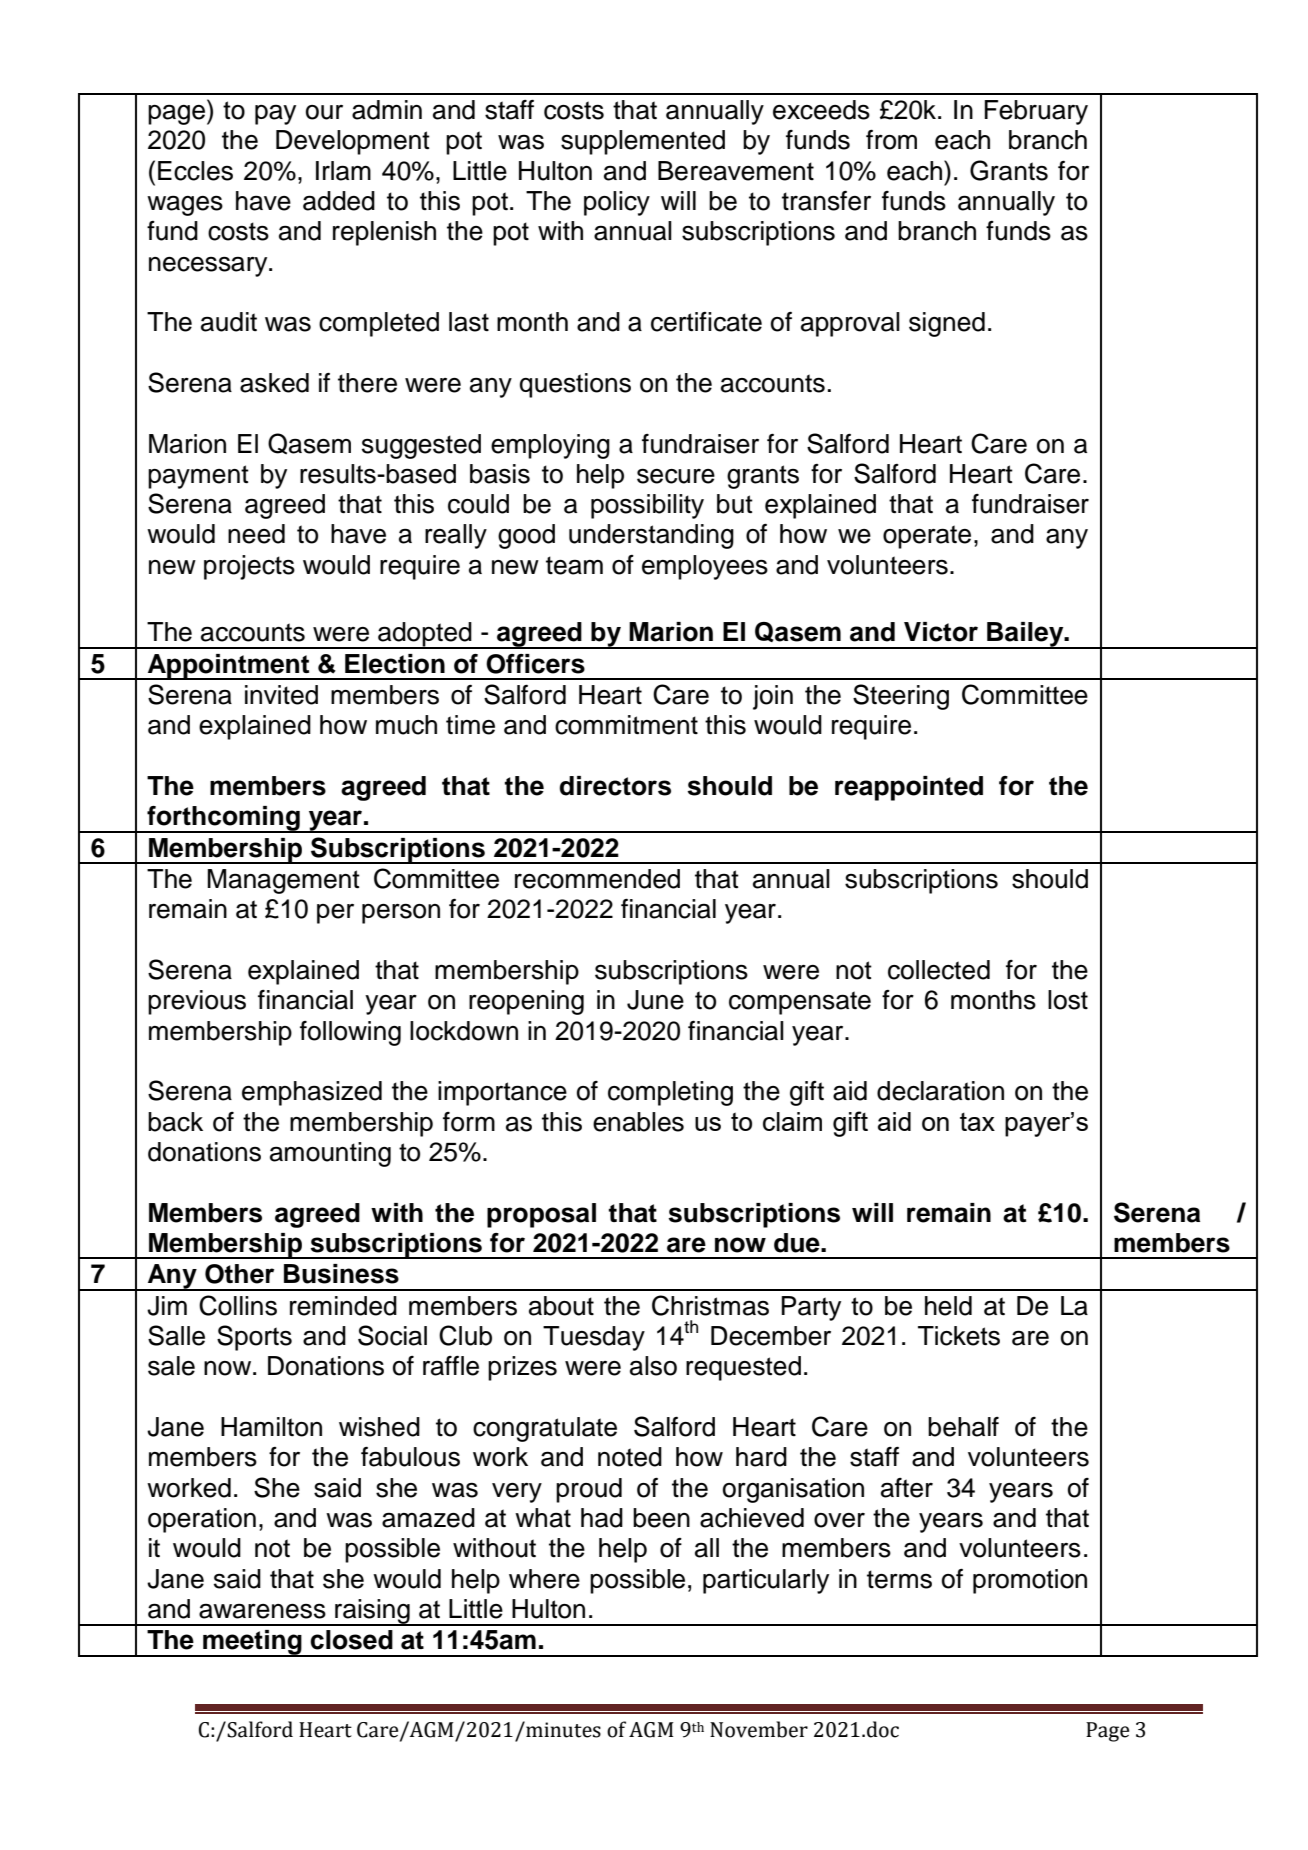 This image has height=1850, width=1308. Describe the element at coordinates (544, 1579) in the image. I see `where` at that location.
